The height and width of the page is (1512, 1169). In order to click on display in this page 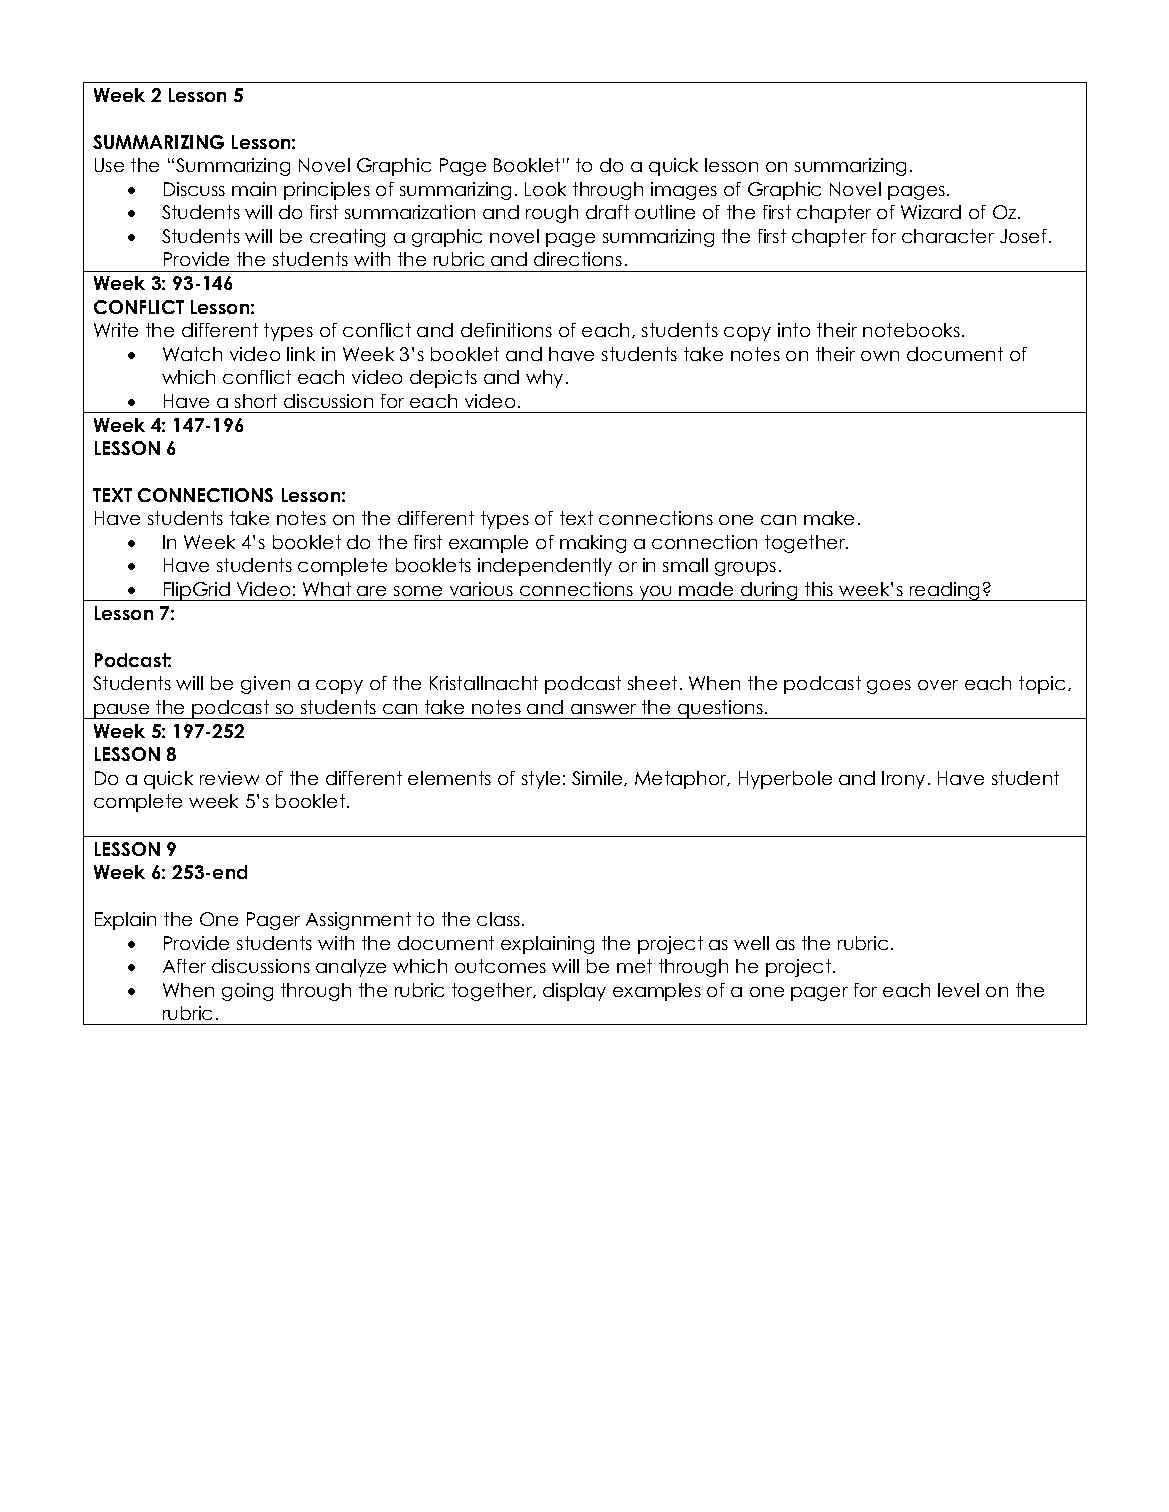, I will do `click(574, 992)`.
